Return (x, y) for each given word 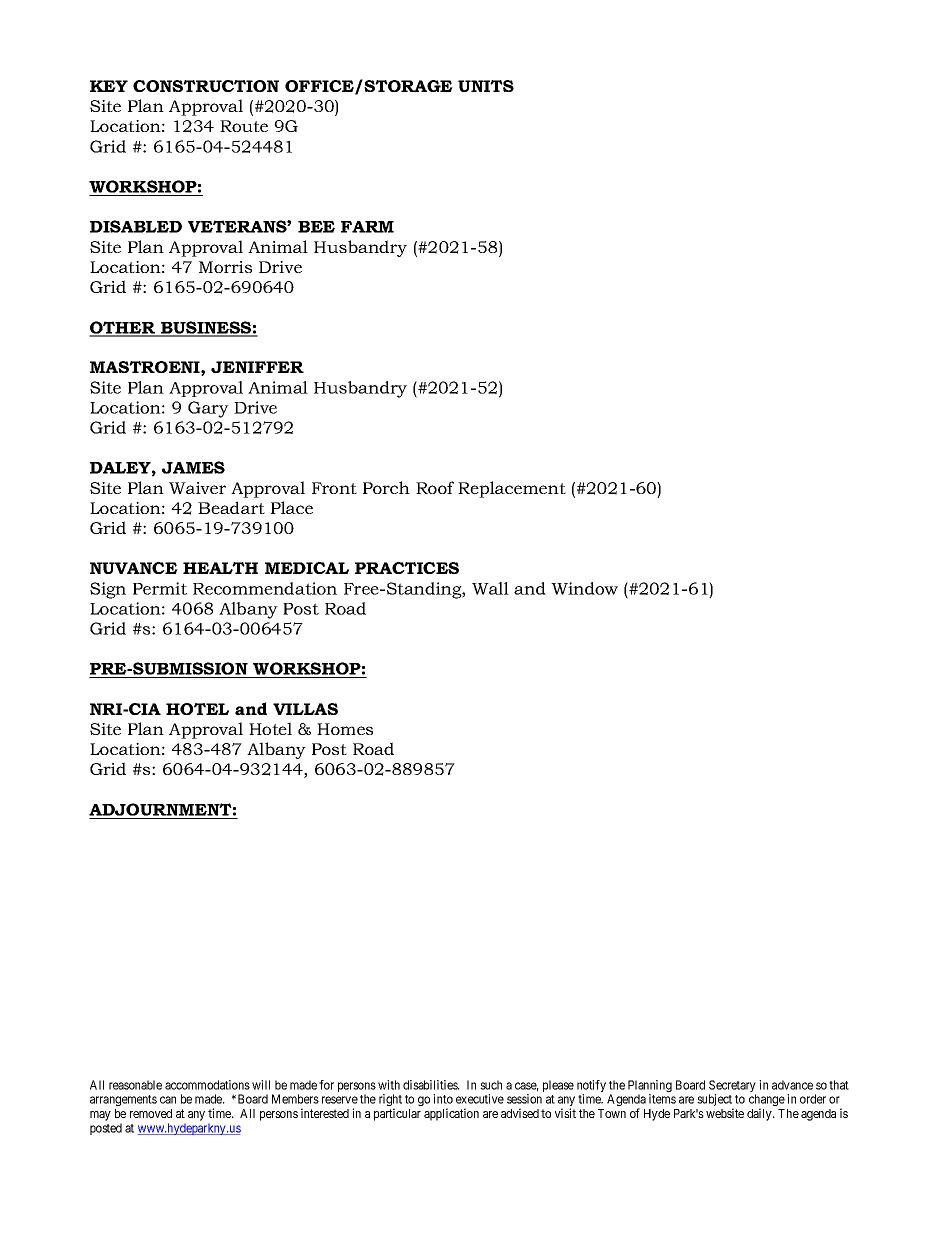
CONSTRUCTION (206, 86)
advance (792, 1085)
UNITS (486, 86)
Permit (160, 588)
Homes (345, 729)
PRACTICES (407, 568)
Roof (435, 487)
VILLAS (305, 709)
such (491, 1085)
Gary (208, 409)
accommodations (207, 1085)
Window (584, 588)
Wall (490, 588)
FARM (367, 227)
